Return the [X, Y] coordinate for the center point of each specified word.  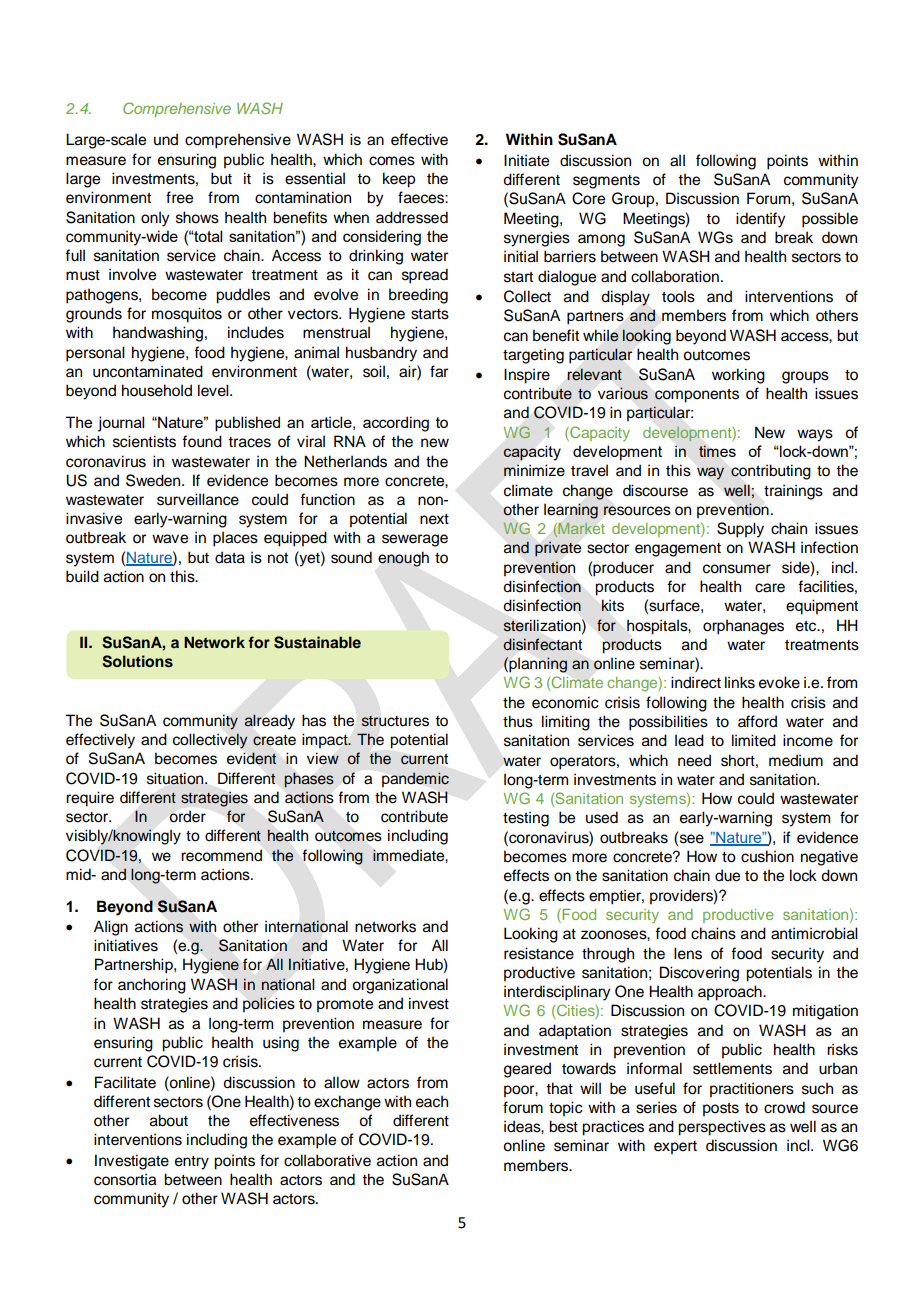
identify [760, 220]
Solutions [137, 661]
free [179, 197]
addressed [412, 217]
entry [192, 1163]
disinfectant [543, 644]
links [740, 682]
